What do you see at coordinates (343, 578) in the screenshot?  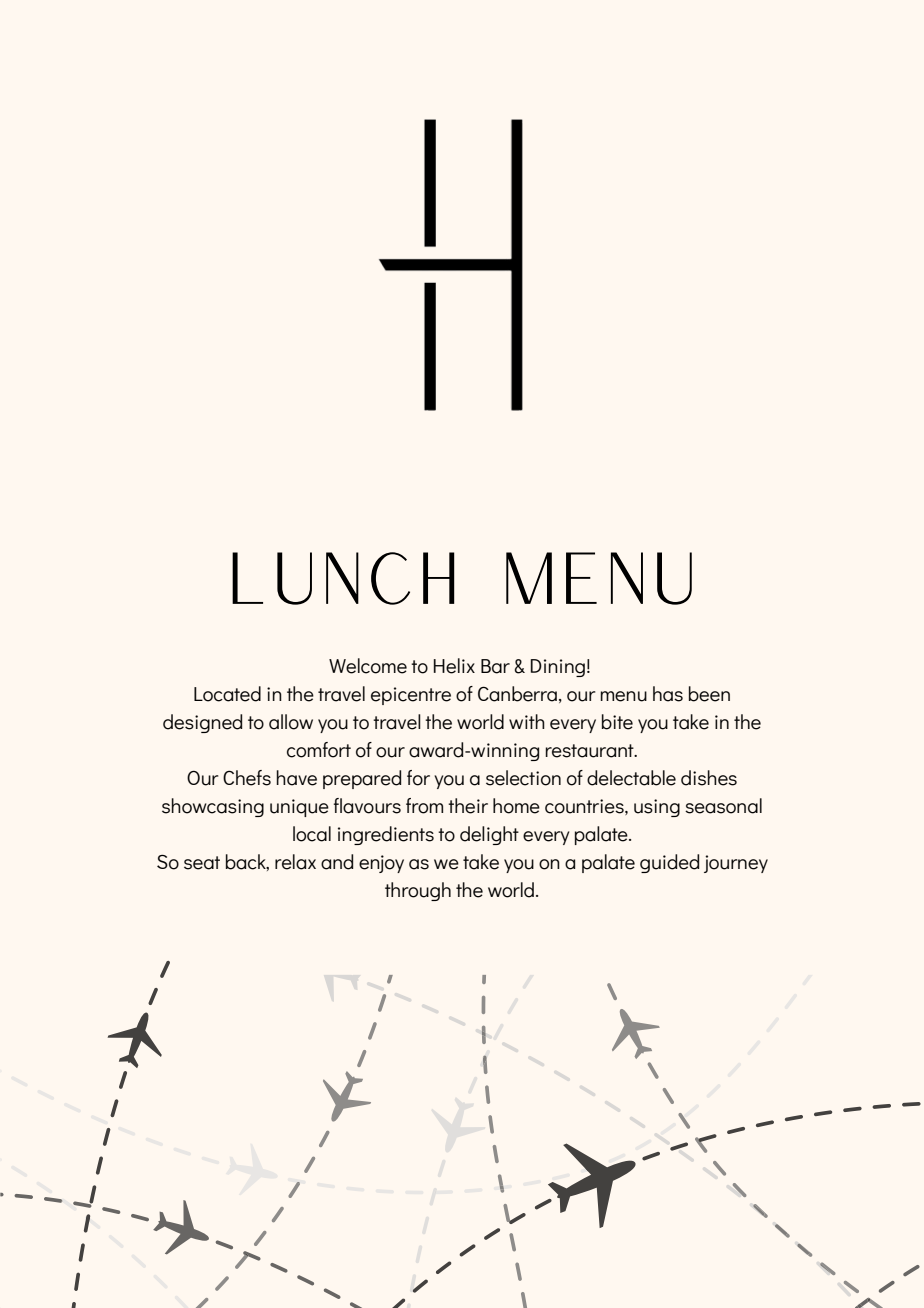 I see `LUNCH` at bounding box center [343, 578].
